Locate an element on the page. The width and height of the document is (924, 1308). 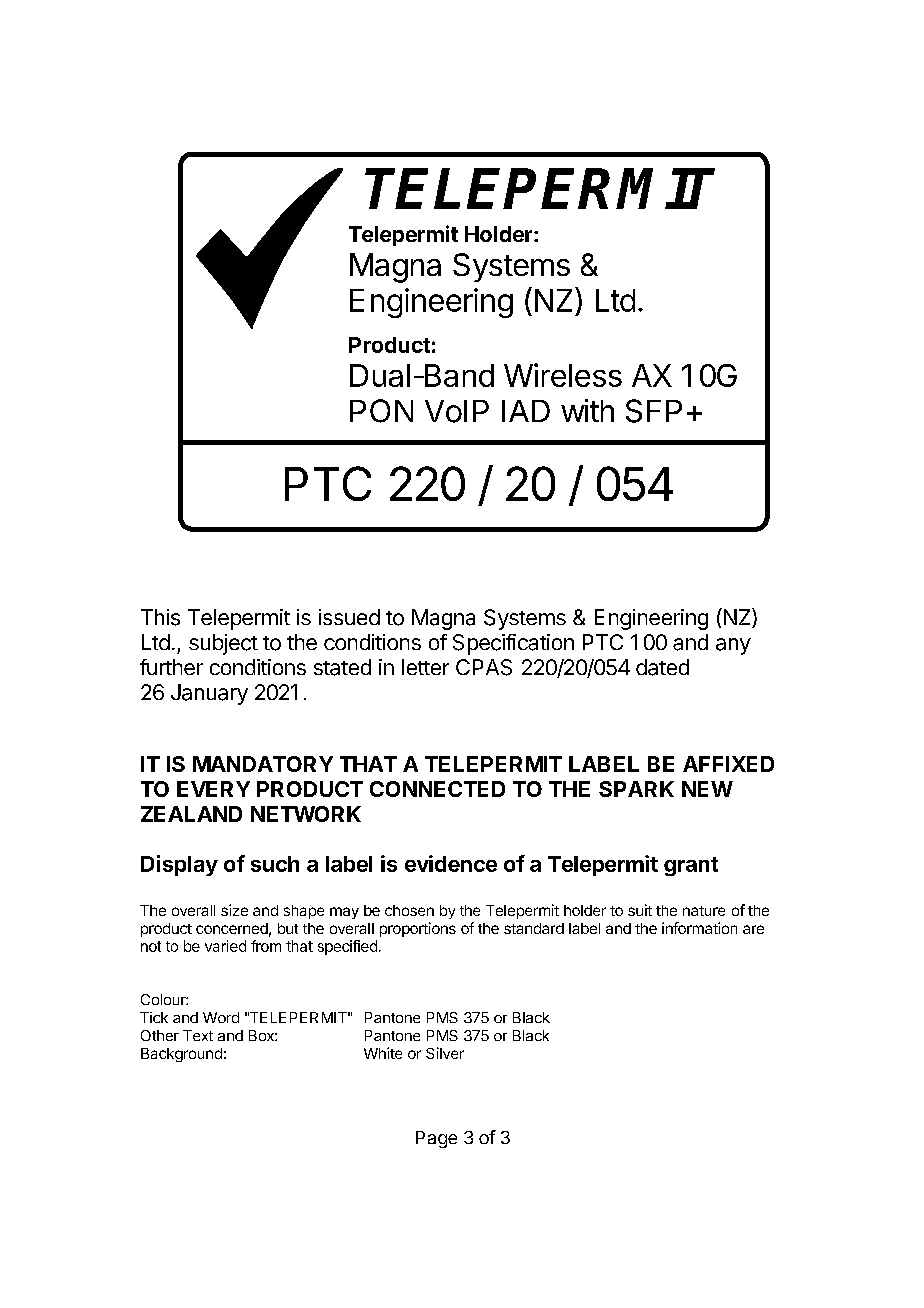
PON is located at coordinates (381, 411).
